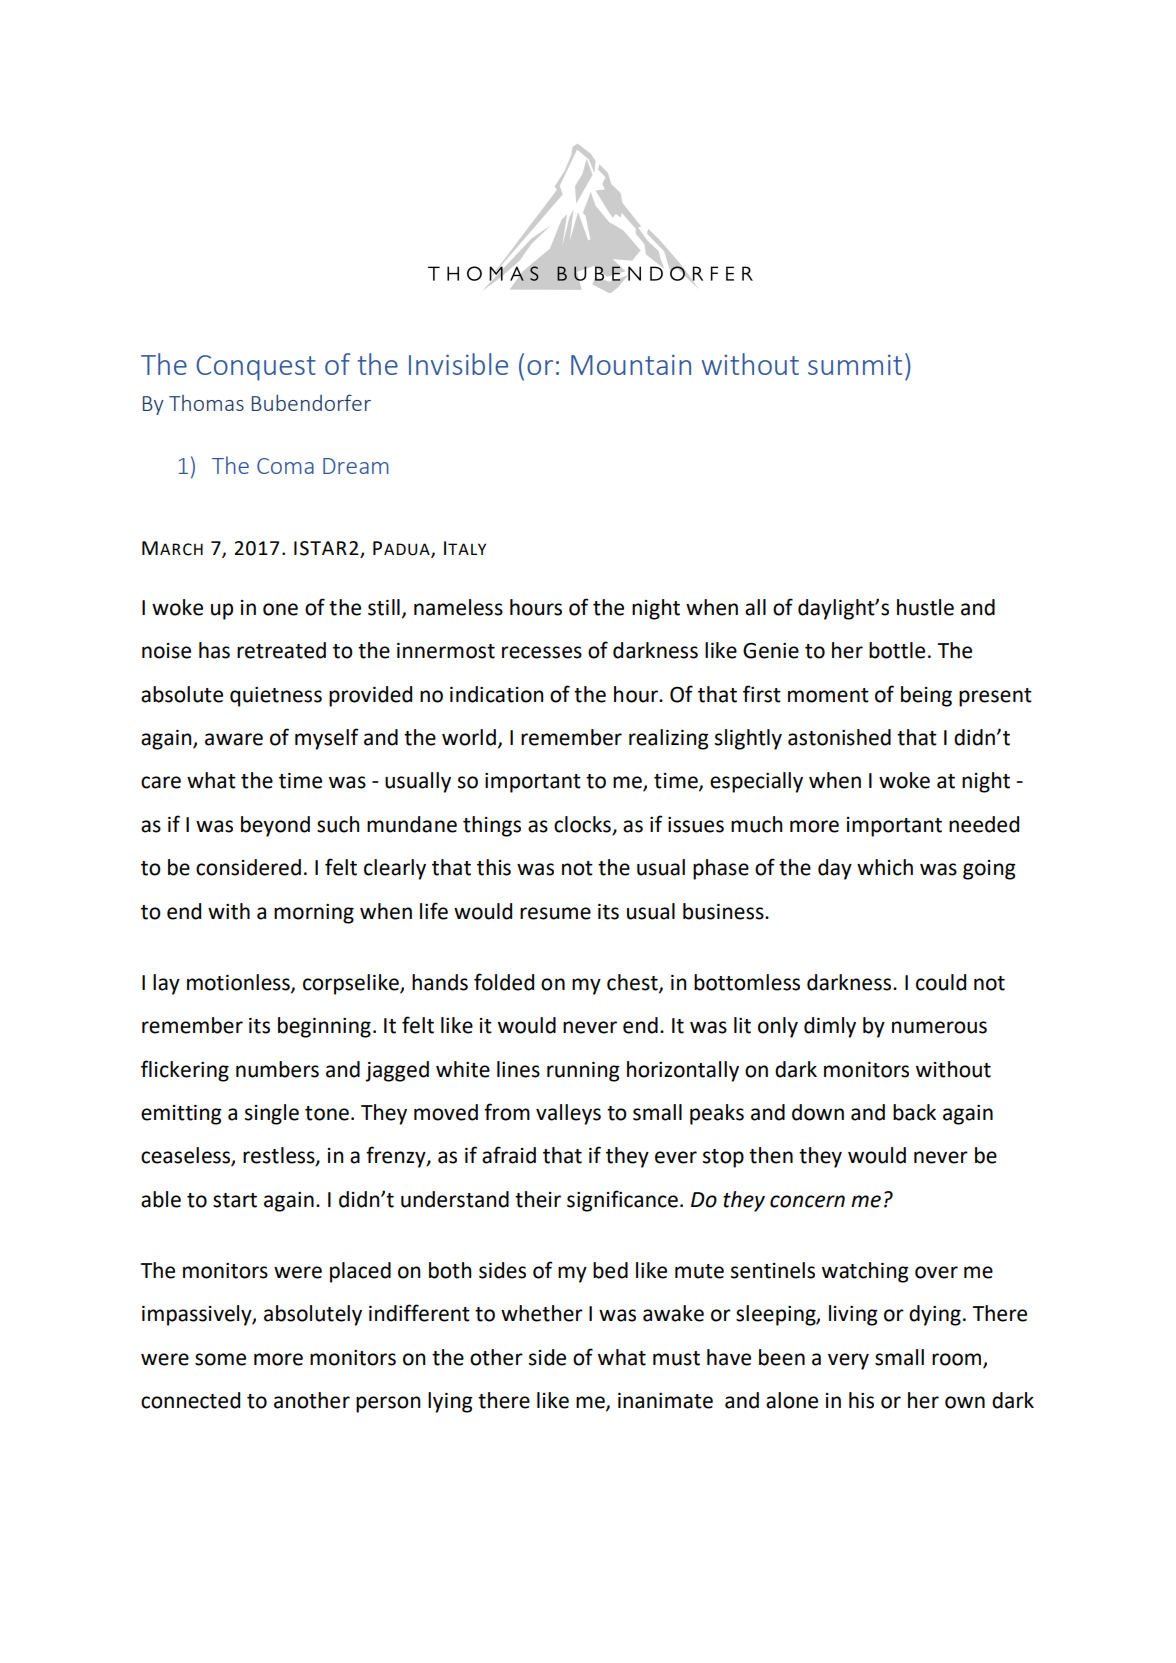  I want to click on retreated, so click(281, 650).
